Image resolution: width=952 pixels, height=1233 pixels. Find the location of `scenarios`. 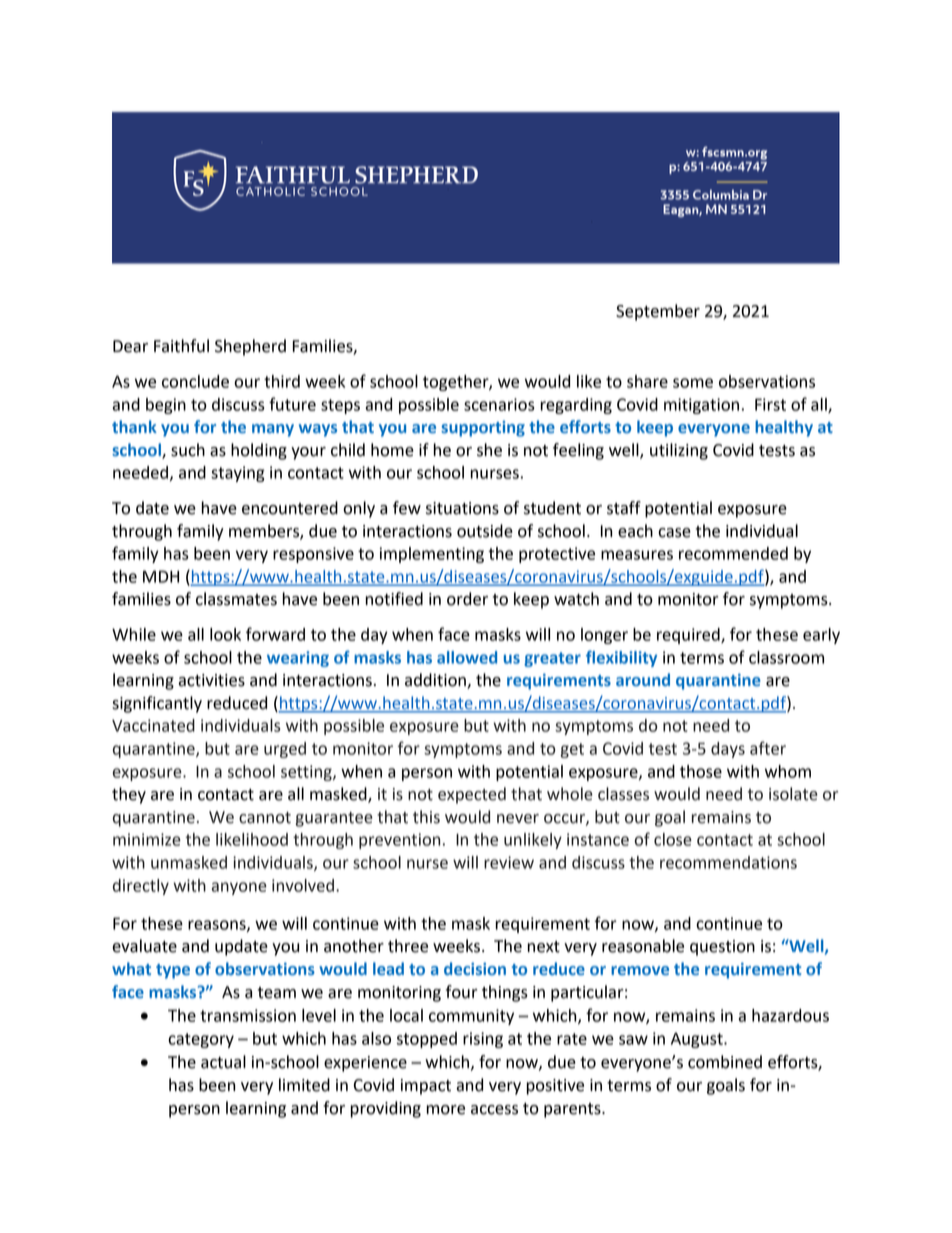

scenarios is located at coordinates (499, 404).
